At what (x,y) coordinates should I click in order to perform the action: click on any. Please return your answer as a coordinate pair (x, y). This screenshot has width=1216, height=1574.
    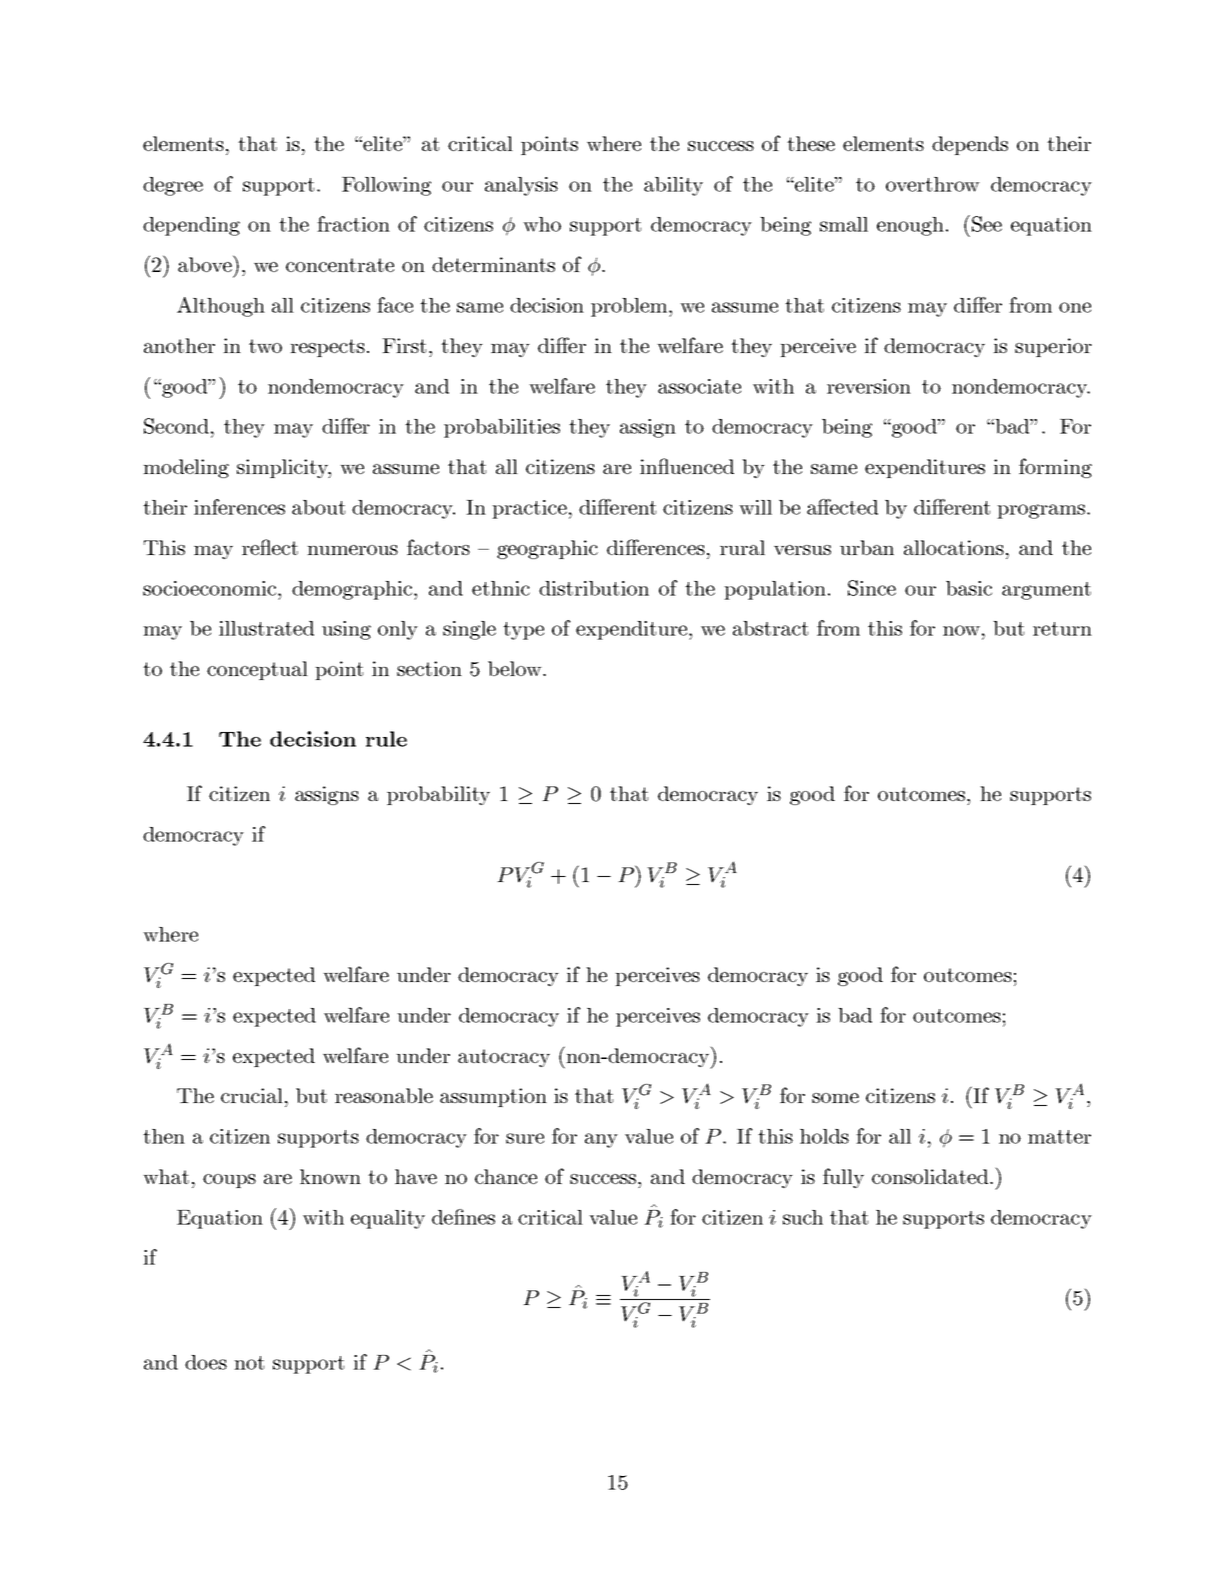
    Looking at the image, I should click on (601, 1140).
